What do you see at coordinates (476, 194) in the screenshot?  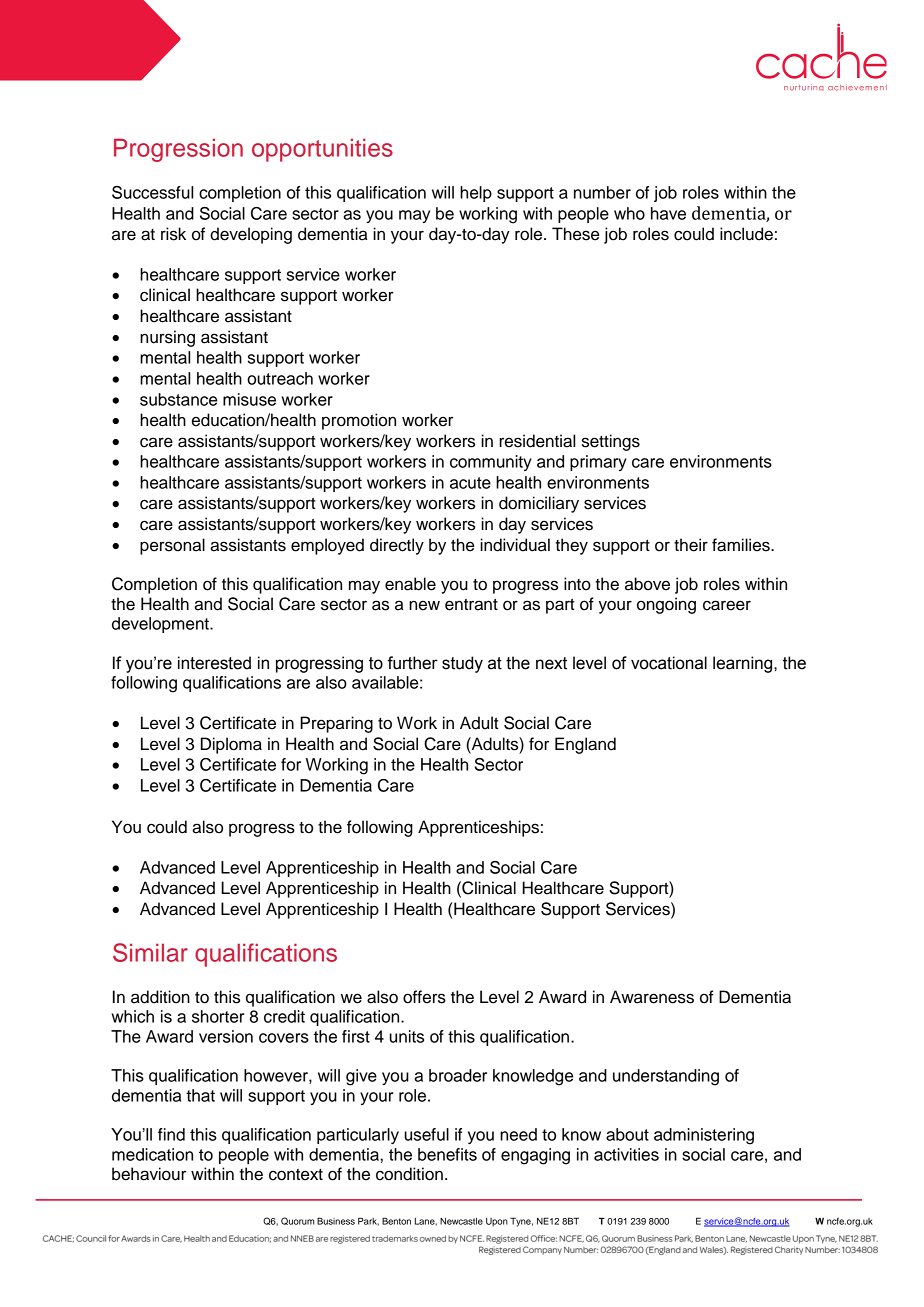 I see `help` at bounding box center [476, 194].
